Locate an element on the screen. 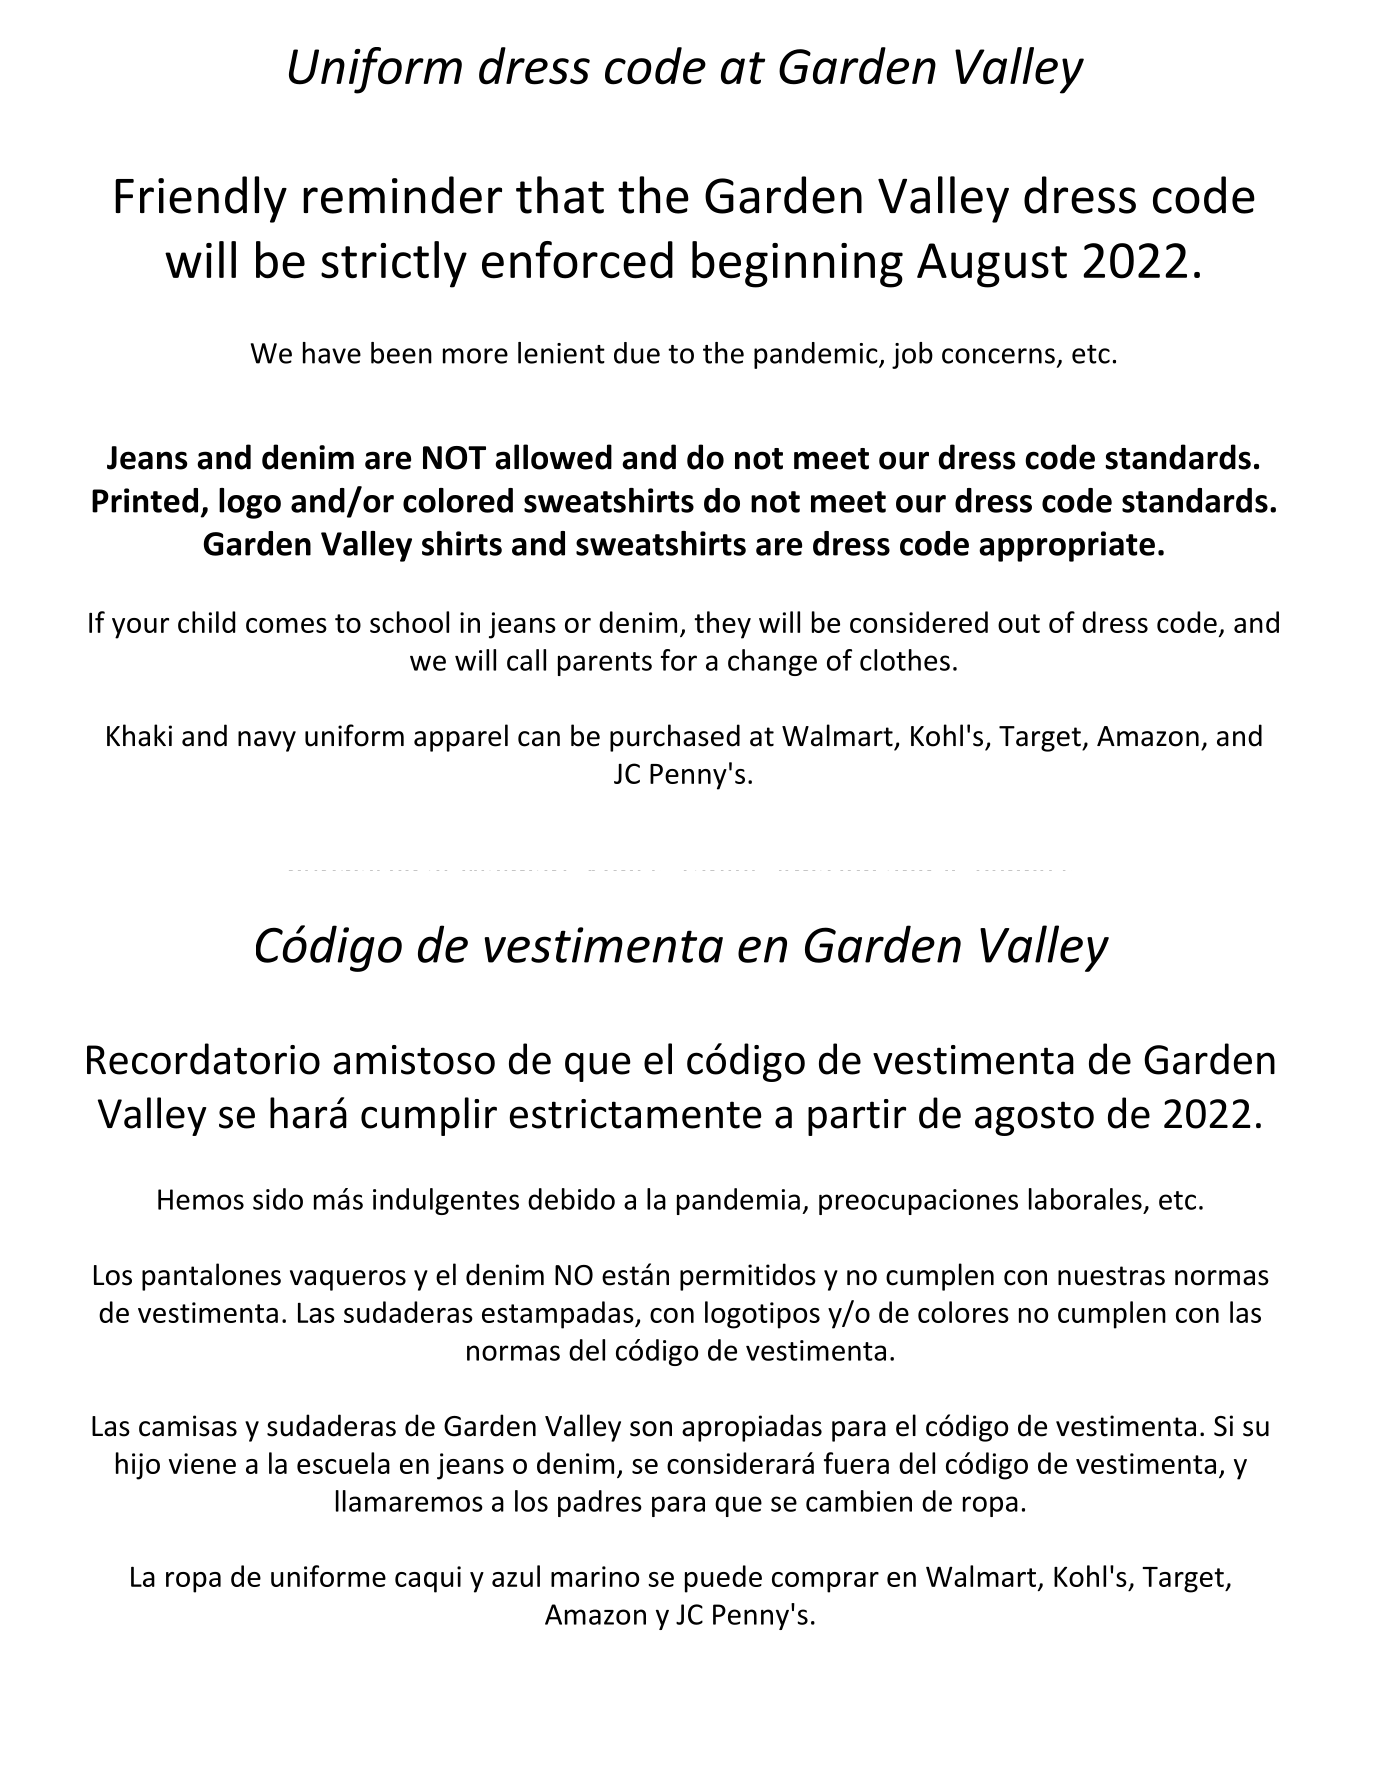 The image size is (1375, 1779). partir is located at coordinates (857, 1117).
